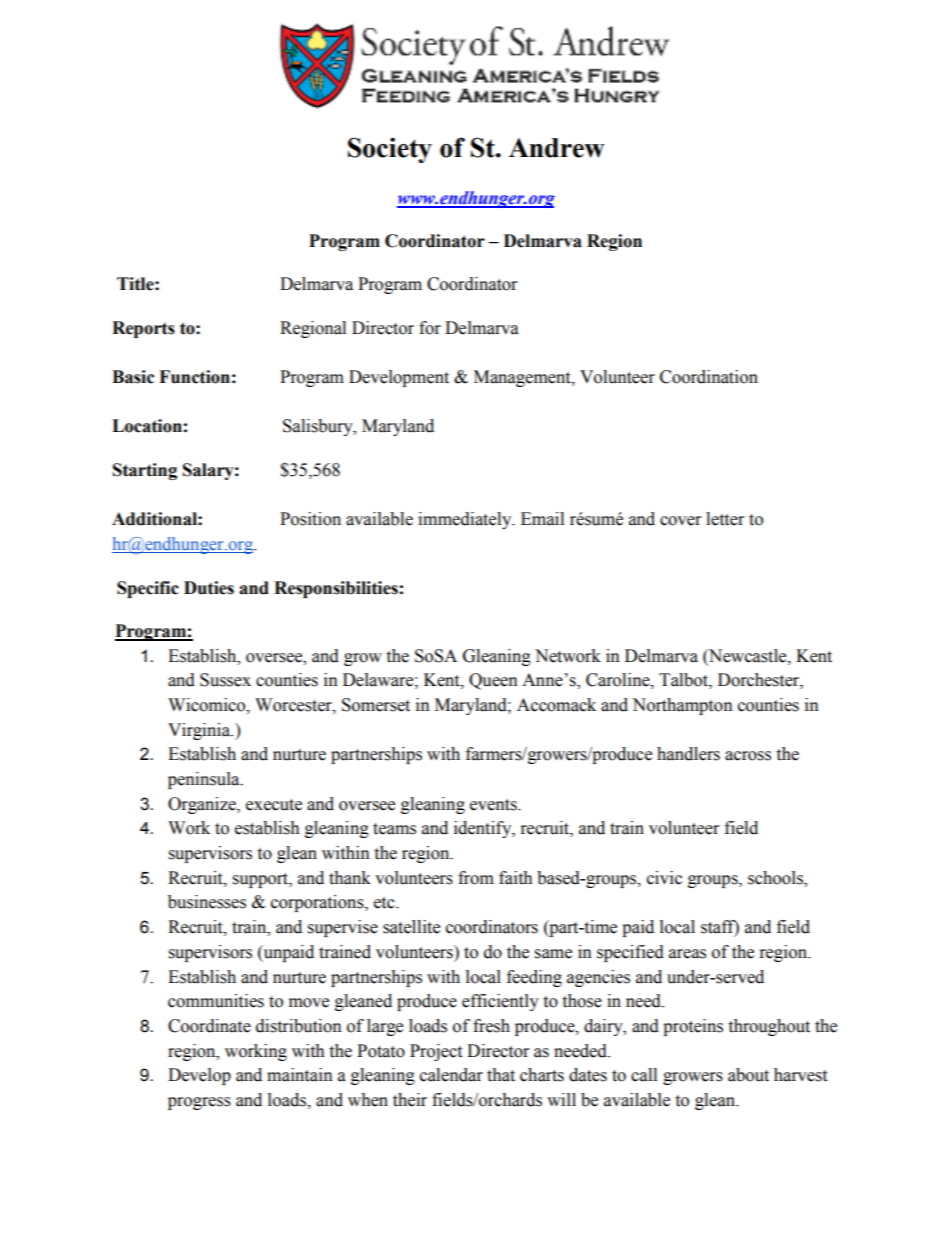 The height and width of the screenshot is (1233, 952). What do you see at coordinates (688, 754) in the screenshot?
I see `handlers` at bounding box center [688, 754].
